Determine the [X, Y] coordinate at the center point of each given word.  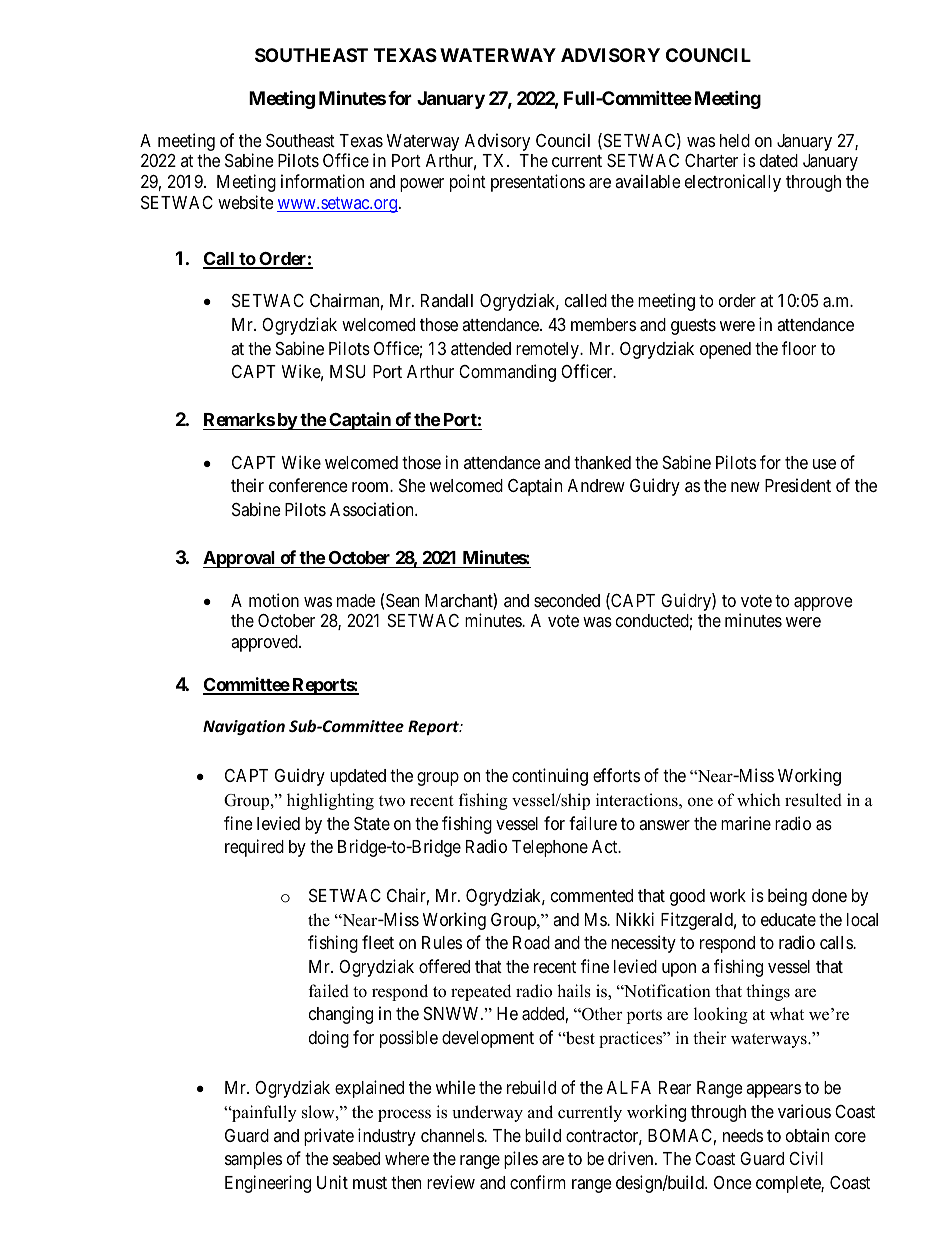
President [798, 485]
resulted [813, 800]
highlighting [330, 801]
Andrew [596, 485]
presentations [538, 183]
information [322, 181]
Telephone [550, 848]
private [329, 1137]
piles [521, 1160]
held [735, 140]
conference [308, 485]
